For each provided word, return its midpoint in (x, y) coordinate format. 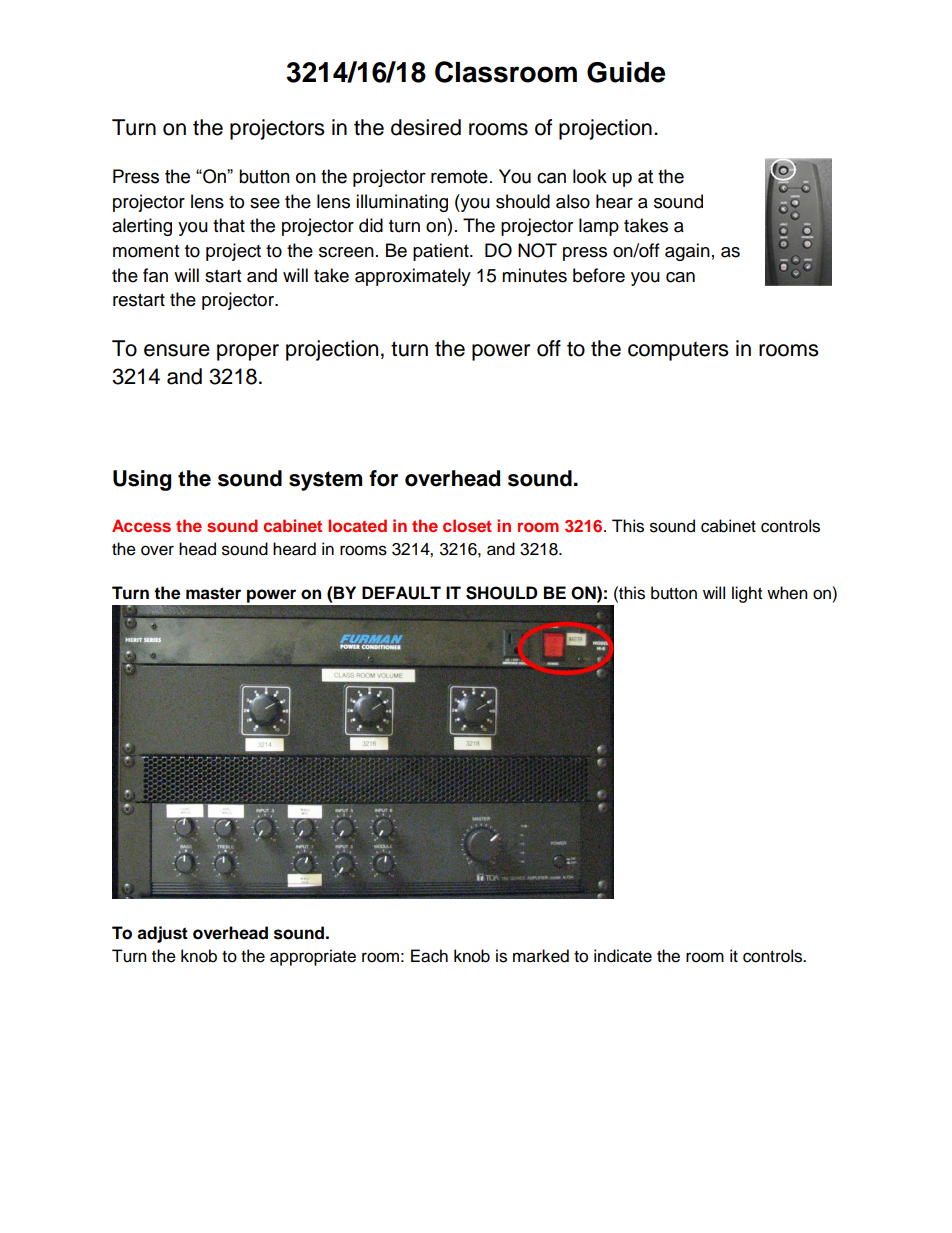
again (687, 252)
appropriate (313, 957)
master (213, 593)
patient (442, 252)
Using (142, 480)
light (747, 594)
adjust (162, 934)
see (265, 203)
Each (429, 956)
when (787, 593)
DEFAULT (401, 593)
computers (678, 351)
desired (426, 127)
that (229, 225)
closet (467, 525)
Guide (626, 72)
